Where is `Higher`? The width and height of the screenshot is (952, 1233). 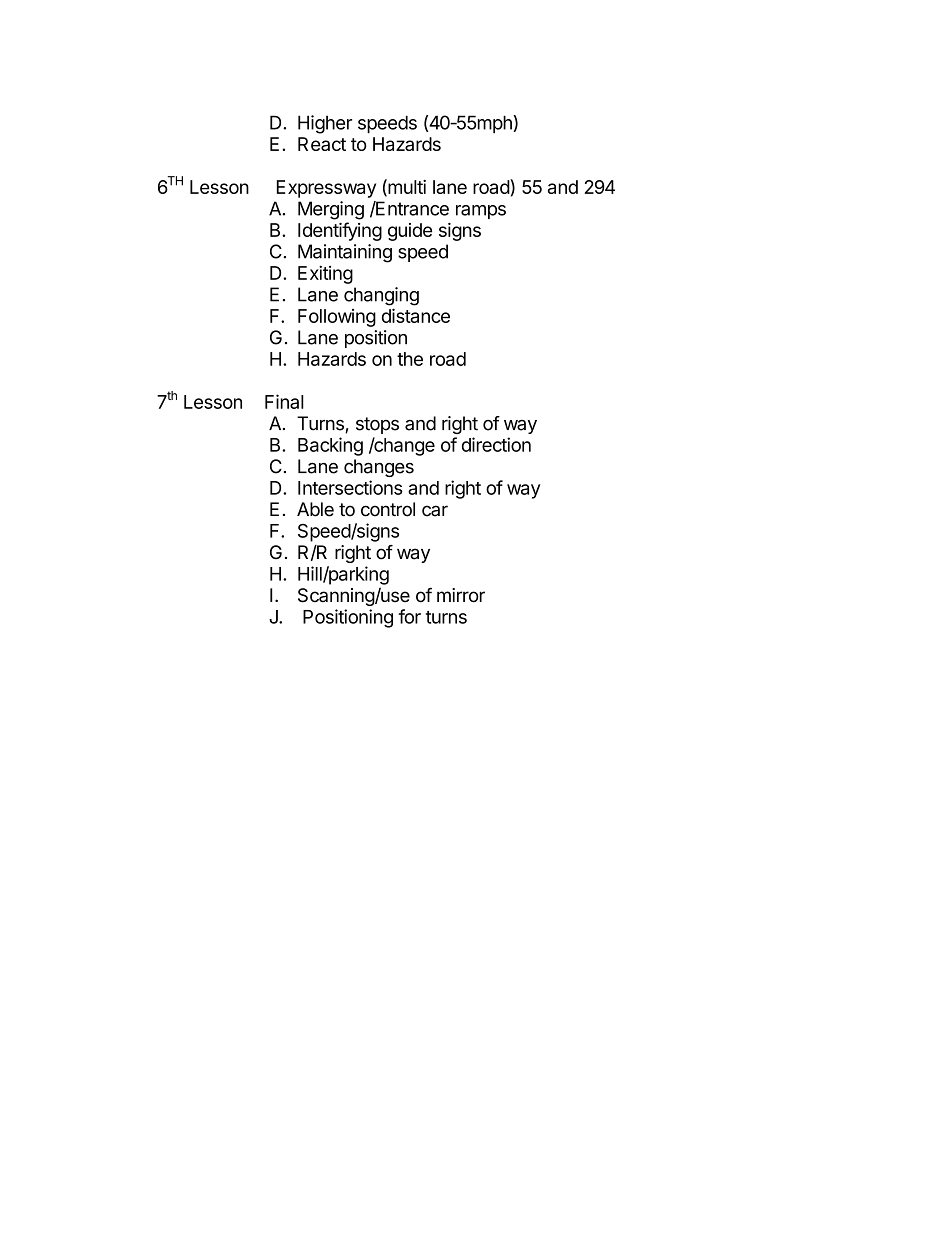
Higher is located at coordinates (325, 124).
